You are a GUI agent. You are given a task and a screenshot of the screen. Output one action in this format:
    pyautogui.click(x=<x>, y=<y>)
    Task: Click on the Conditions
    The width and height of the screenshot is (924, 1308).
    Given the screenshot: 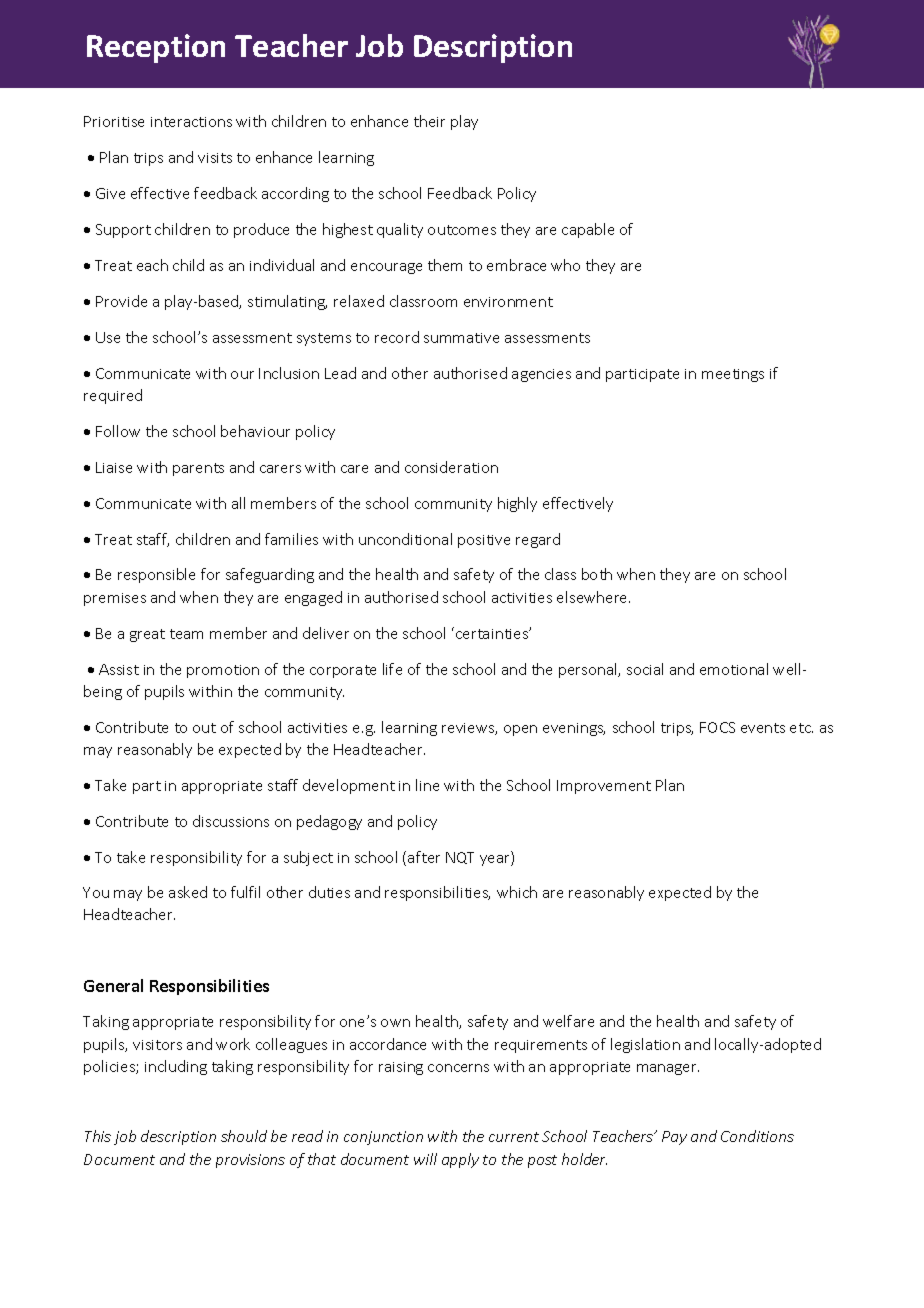 What is the action you would take?
    pyautogui.click(x=757, y=1136)
